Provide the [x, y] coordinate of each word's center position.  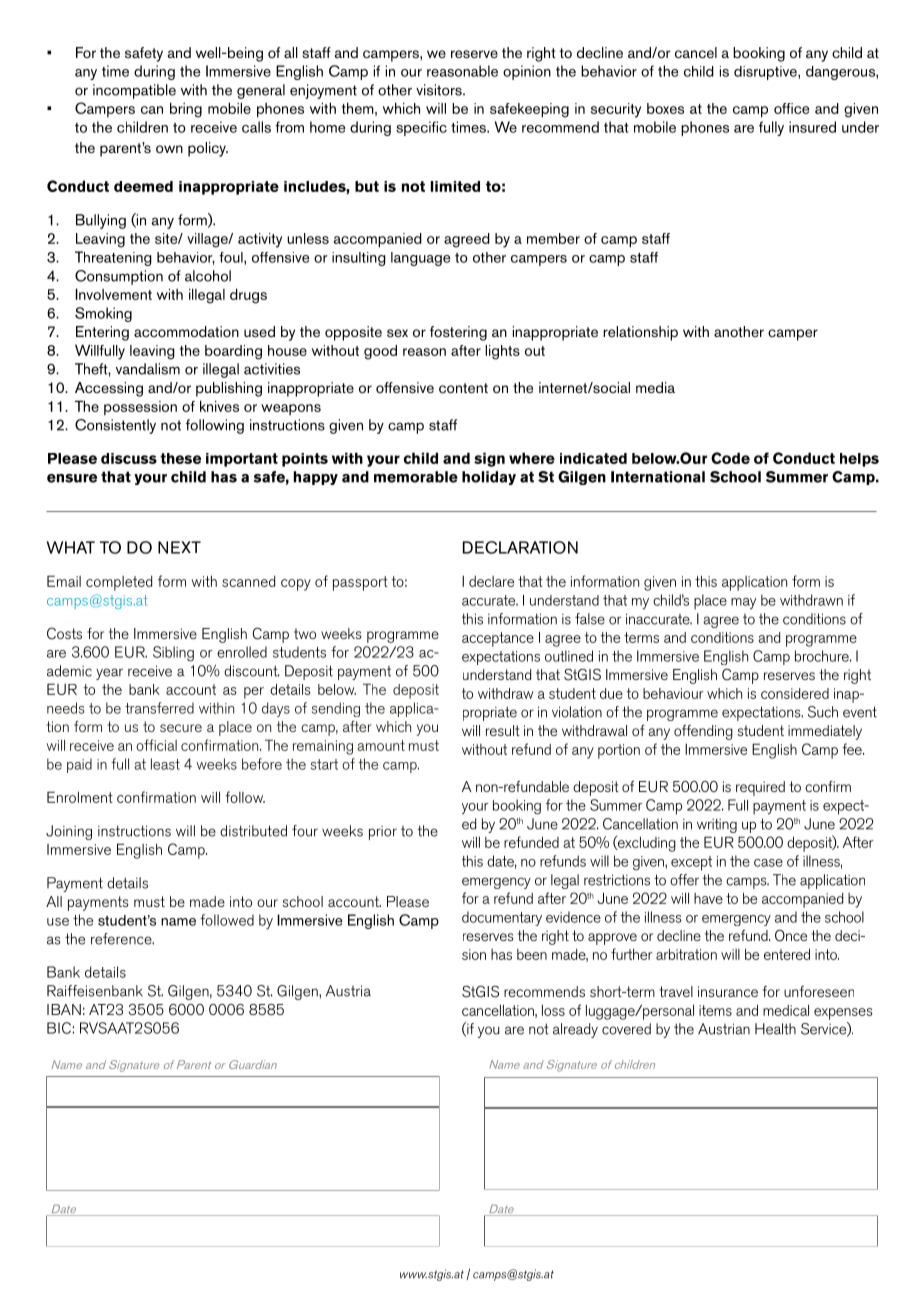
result [503, 730]
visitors [440, 90]
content [463, 388]
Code [730, 458]
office [791, 108]
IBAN [64, 1009]
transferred [159, 708]
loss [553, 1010]
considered [795, 693]
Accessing [109, 389]
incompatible [134, 91]
